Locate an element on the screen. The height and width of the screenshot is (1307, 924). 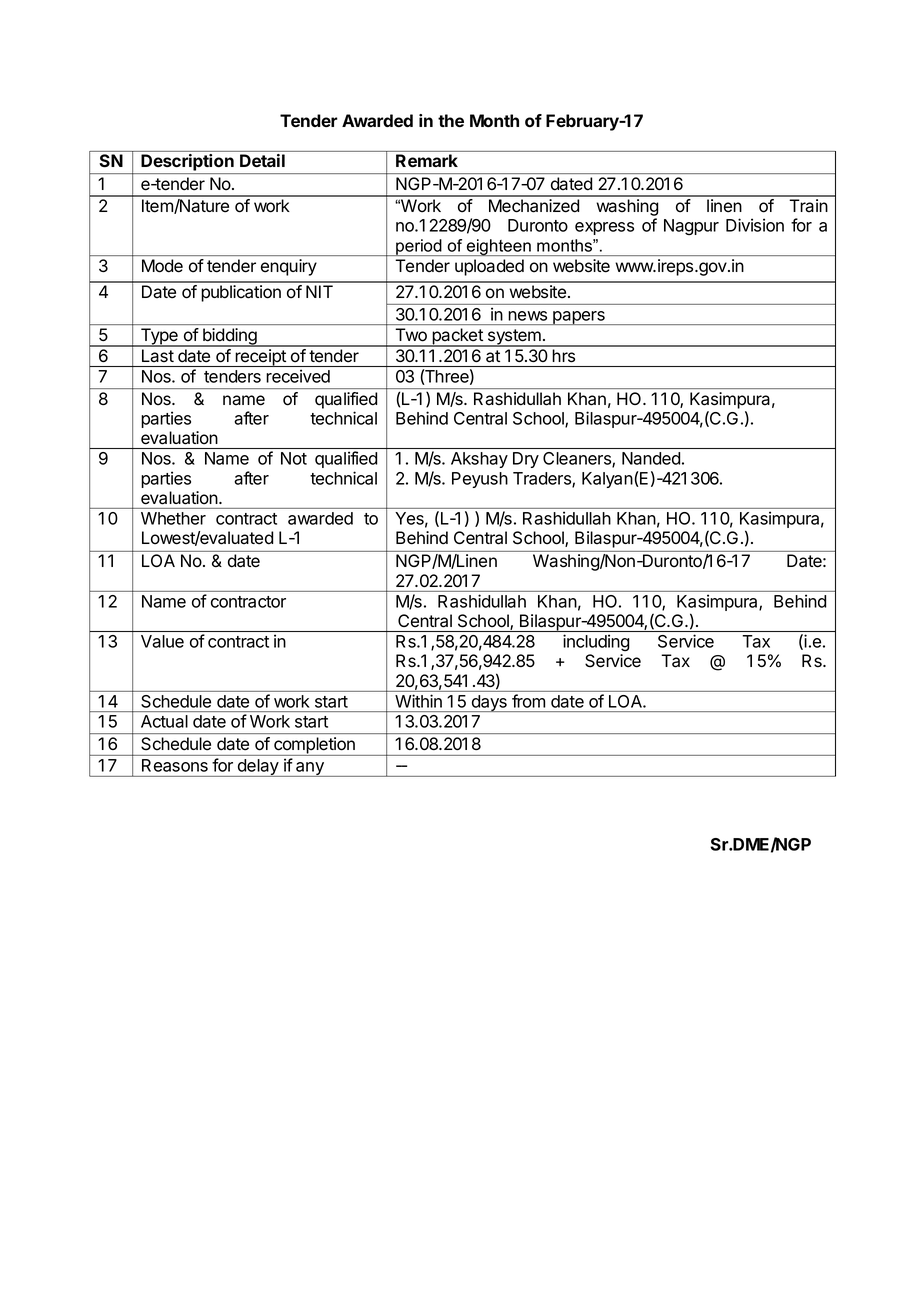
Cleaners is located at coordinates (578, 459).
